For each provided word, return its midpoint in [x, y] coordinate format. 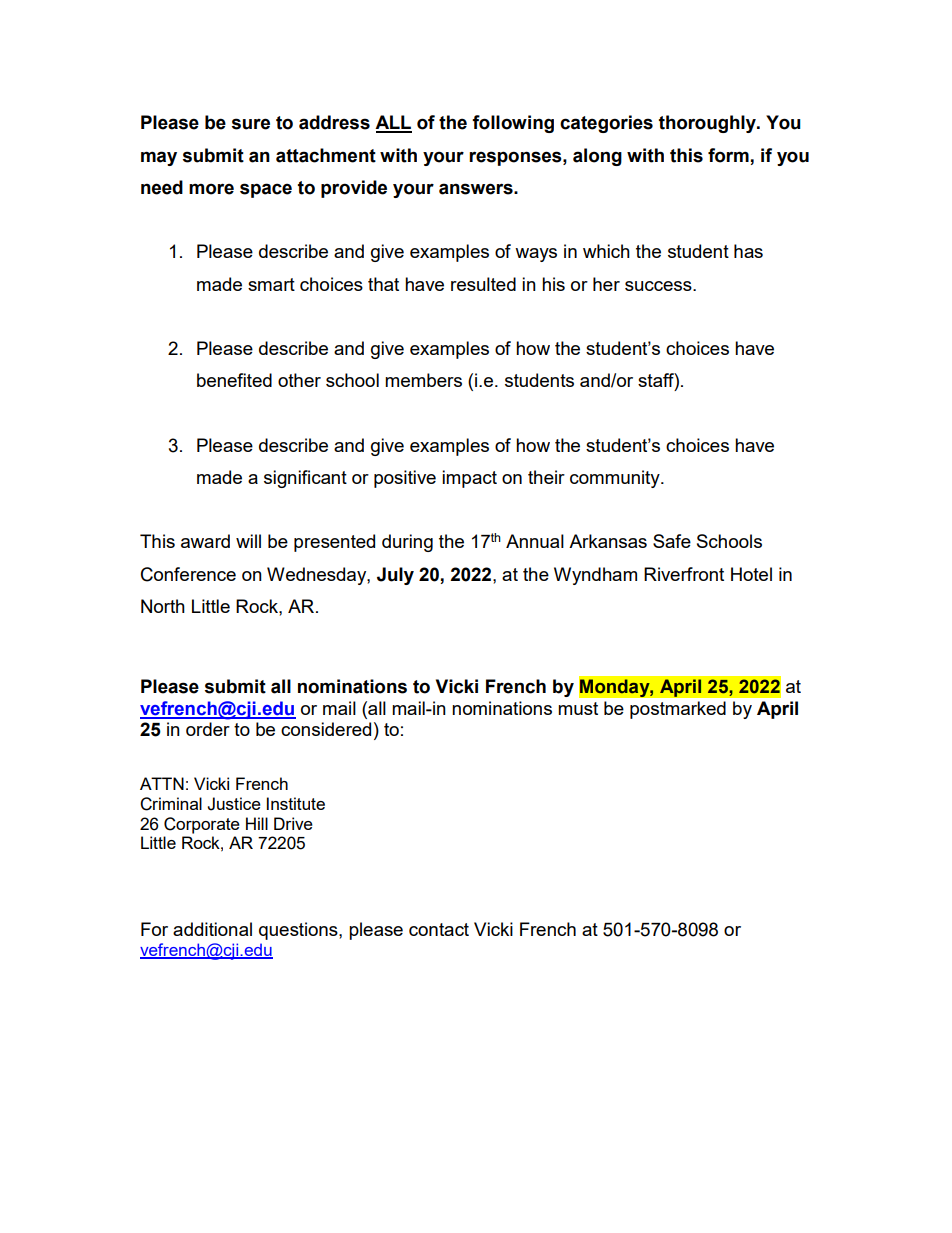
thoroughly [708, 124]
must [578, 708]
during [407, 543]
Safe [672, 541]
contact [439, 929]
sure [251, 124]
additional [212, 929]
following [513, 124]
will [248, 541]
